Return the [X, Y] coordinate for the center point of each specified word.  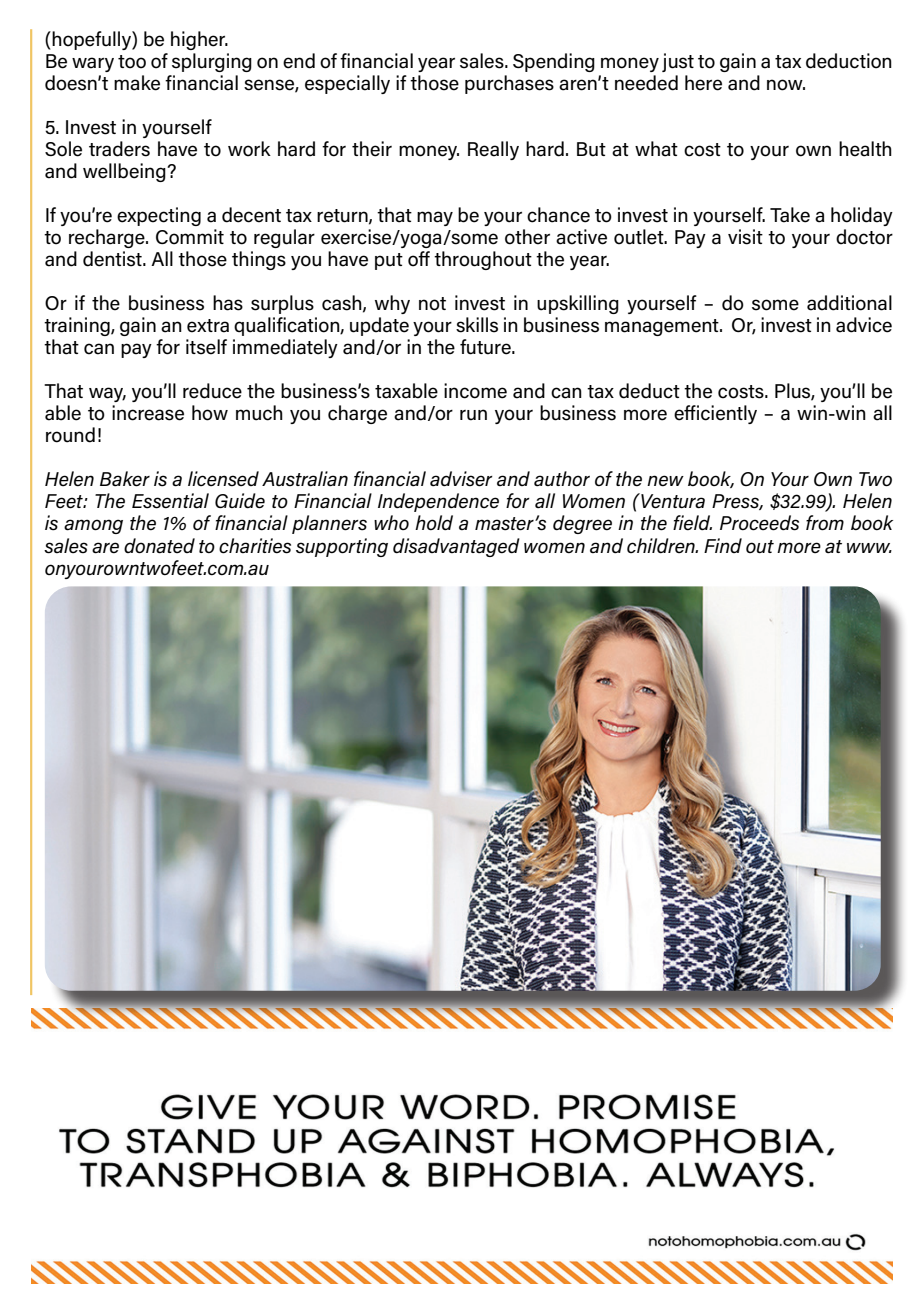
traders [119, 149]
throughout [483, 260]
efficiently [715, 414]
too [132, 62]
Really [493, 150]
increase [148, 413]
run [473, 415]
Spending [554, 62]
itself [206, 347]
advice [864, 325]
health [865, 149]
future [486, 347]
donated [159, 546]
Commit [190, 237]
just [678, 62]
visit [745, 237]
